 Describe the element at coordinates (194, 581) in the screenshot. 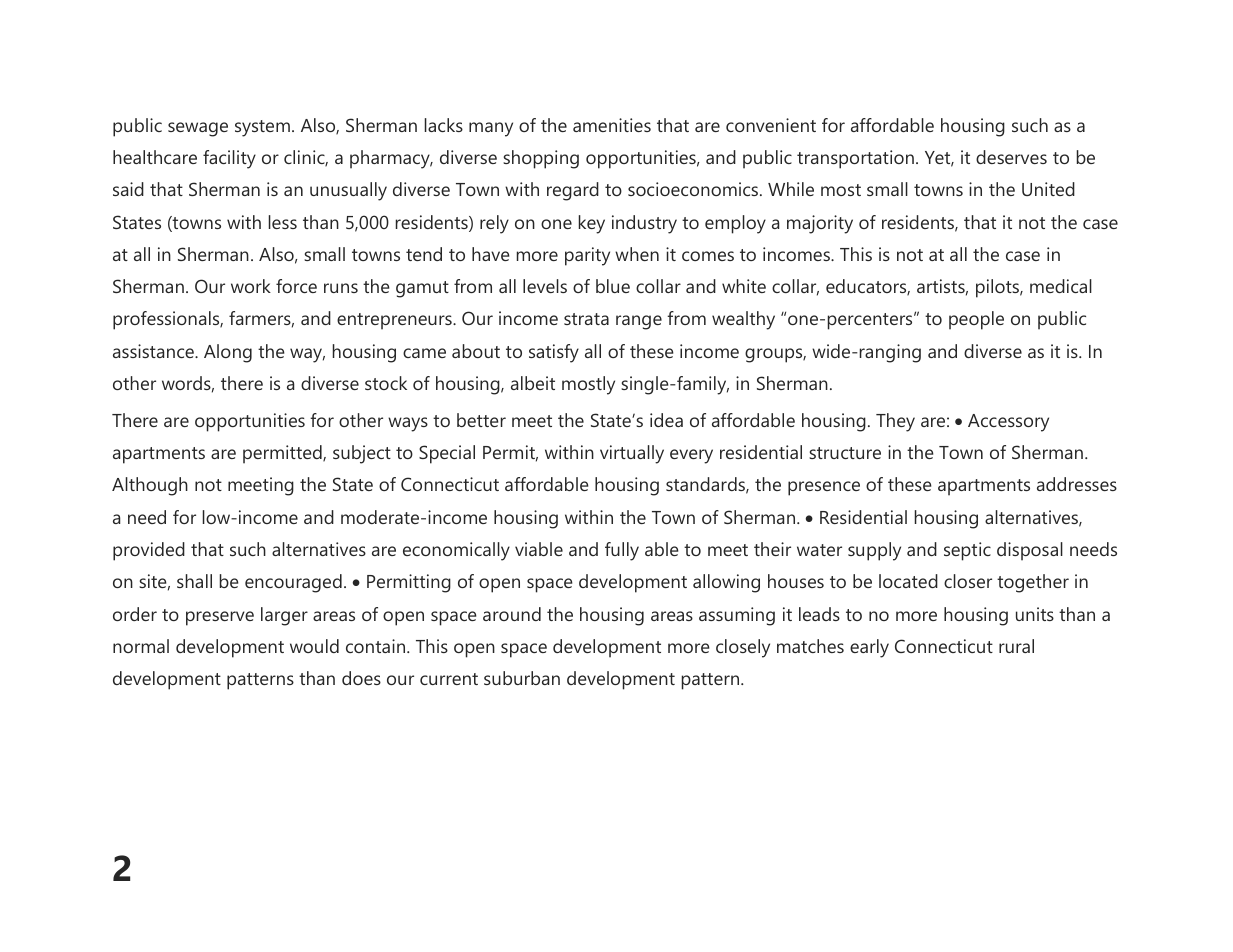

I see `shall` at that location.
